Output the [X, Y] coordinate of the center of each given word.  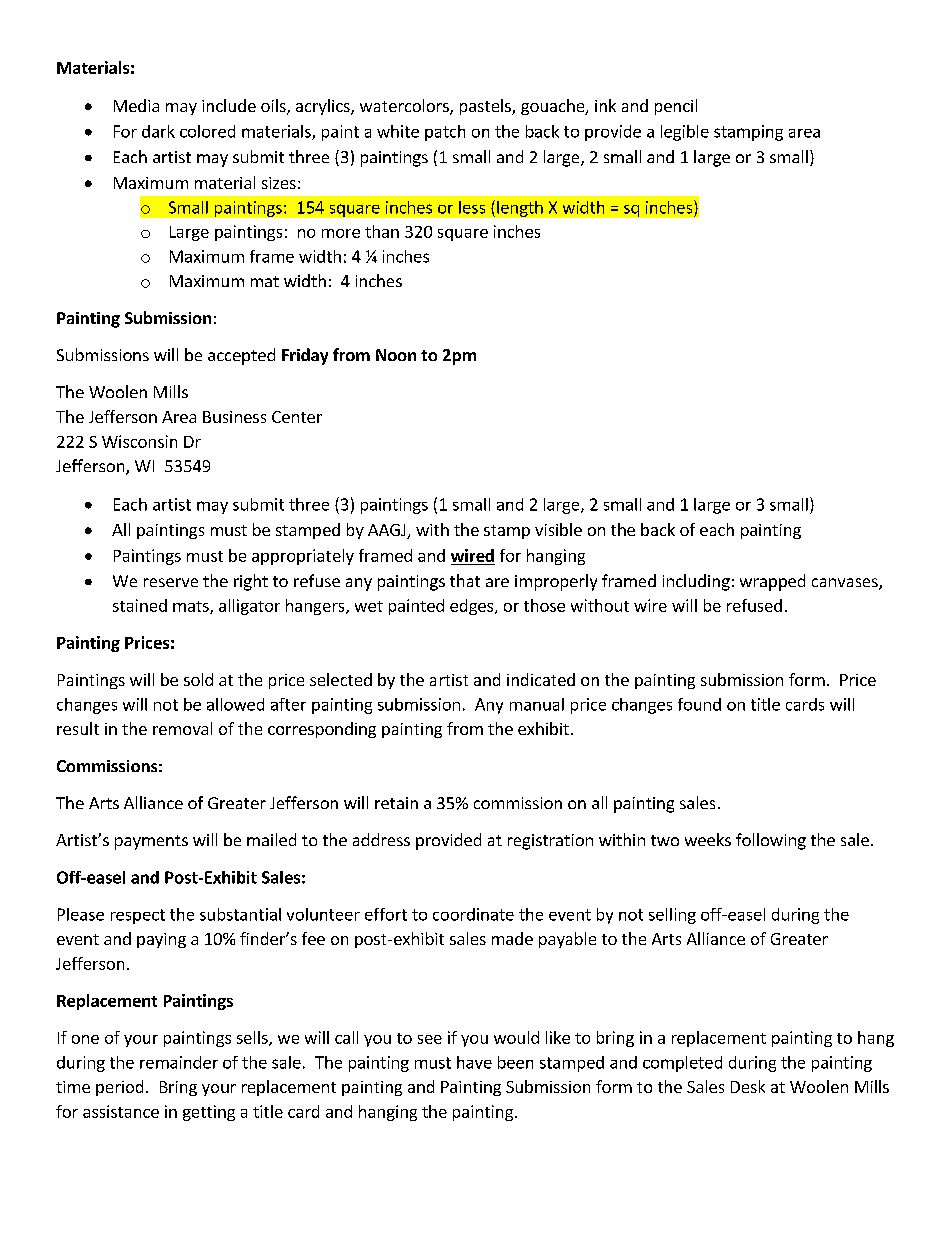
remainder [179, 1062]
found [699, 704]
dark [158, 131]
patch [445, 133]
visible [558, 529]
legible [685, 133]
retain [396, 803]
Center [297, 417]
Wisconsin [139, 441]
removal [182, 728]
